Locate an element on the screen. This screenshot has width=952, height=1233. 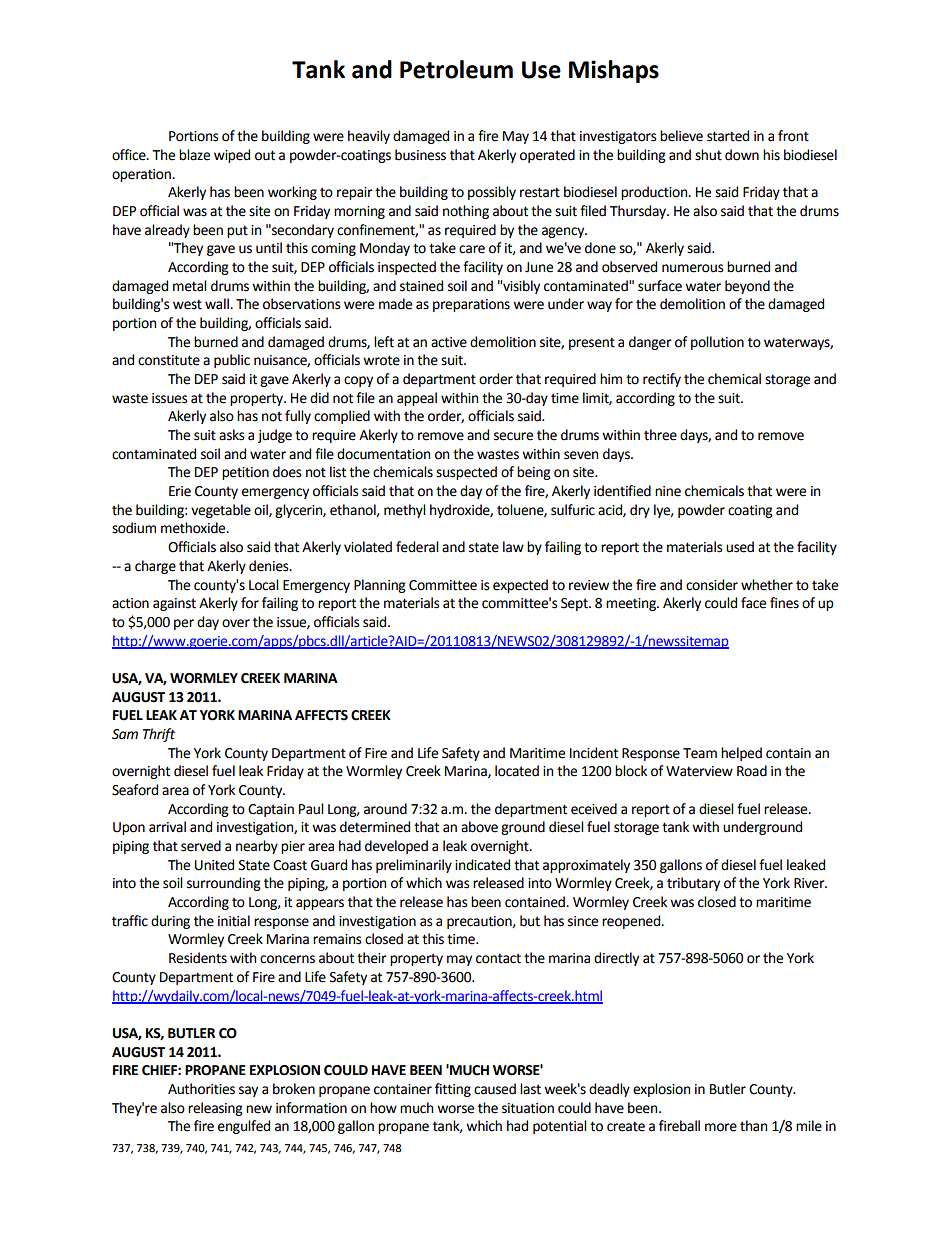
releasing is located at coordinates (215, 1109).
